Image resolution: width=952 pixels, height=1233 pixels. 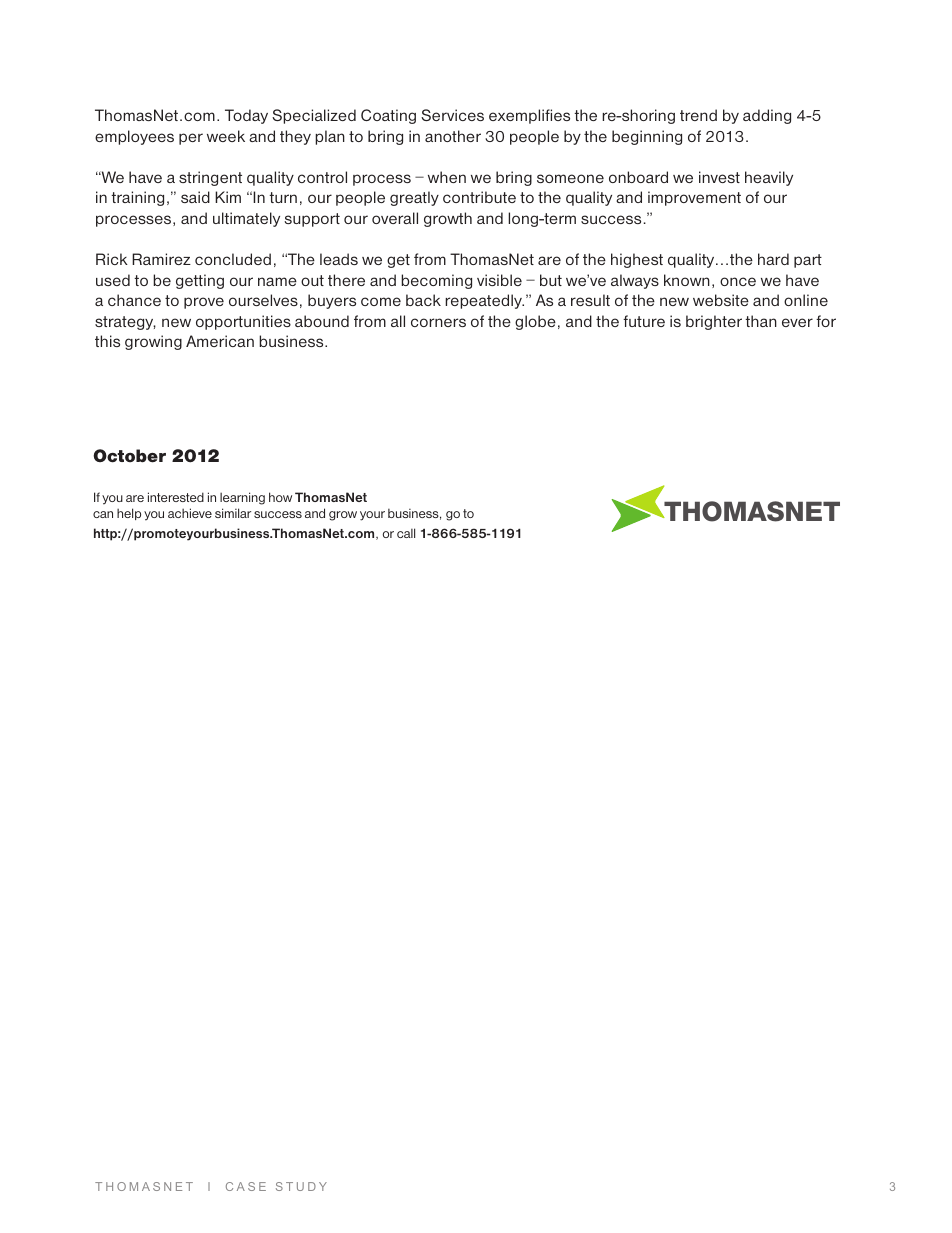 I want to click on similar, so click(x=233, y=513).
